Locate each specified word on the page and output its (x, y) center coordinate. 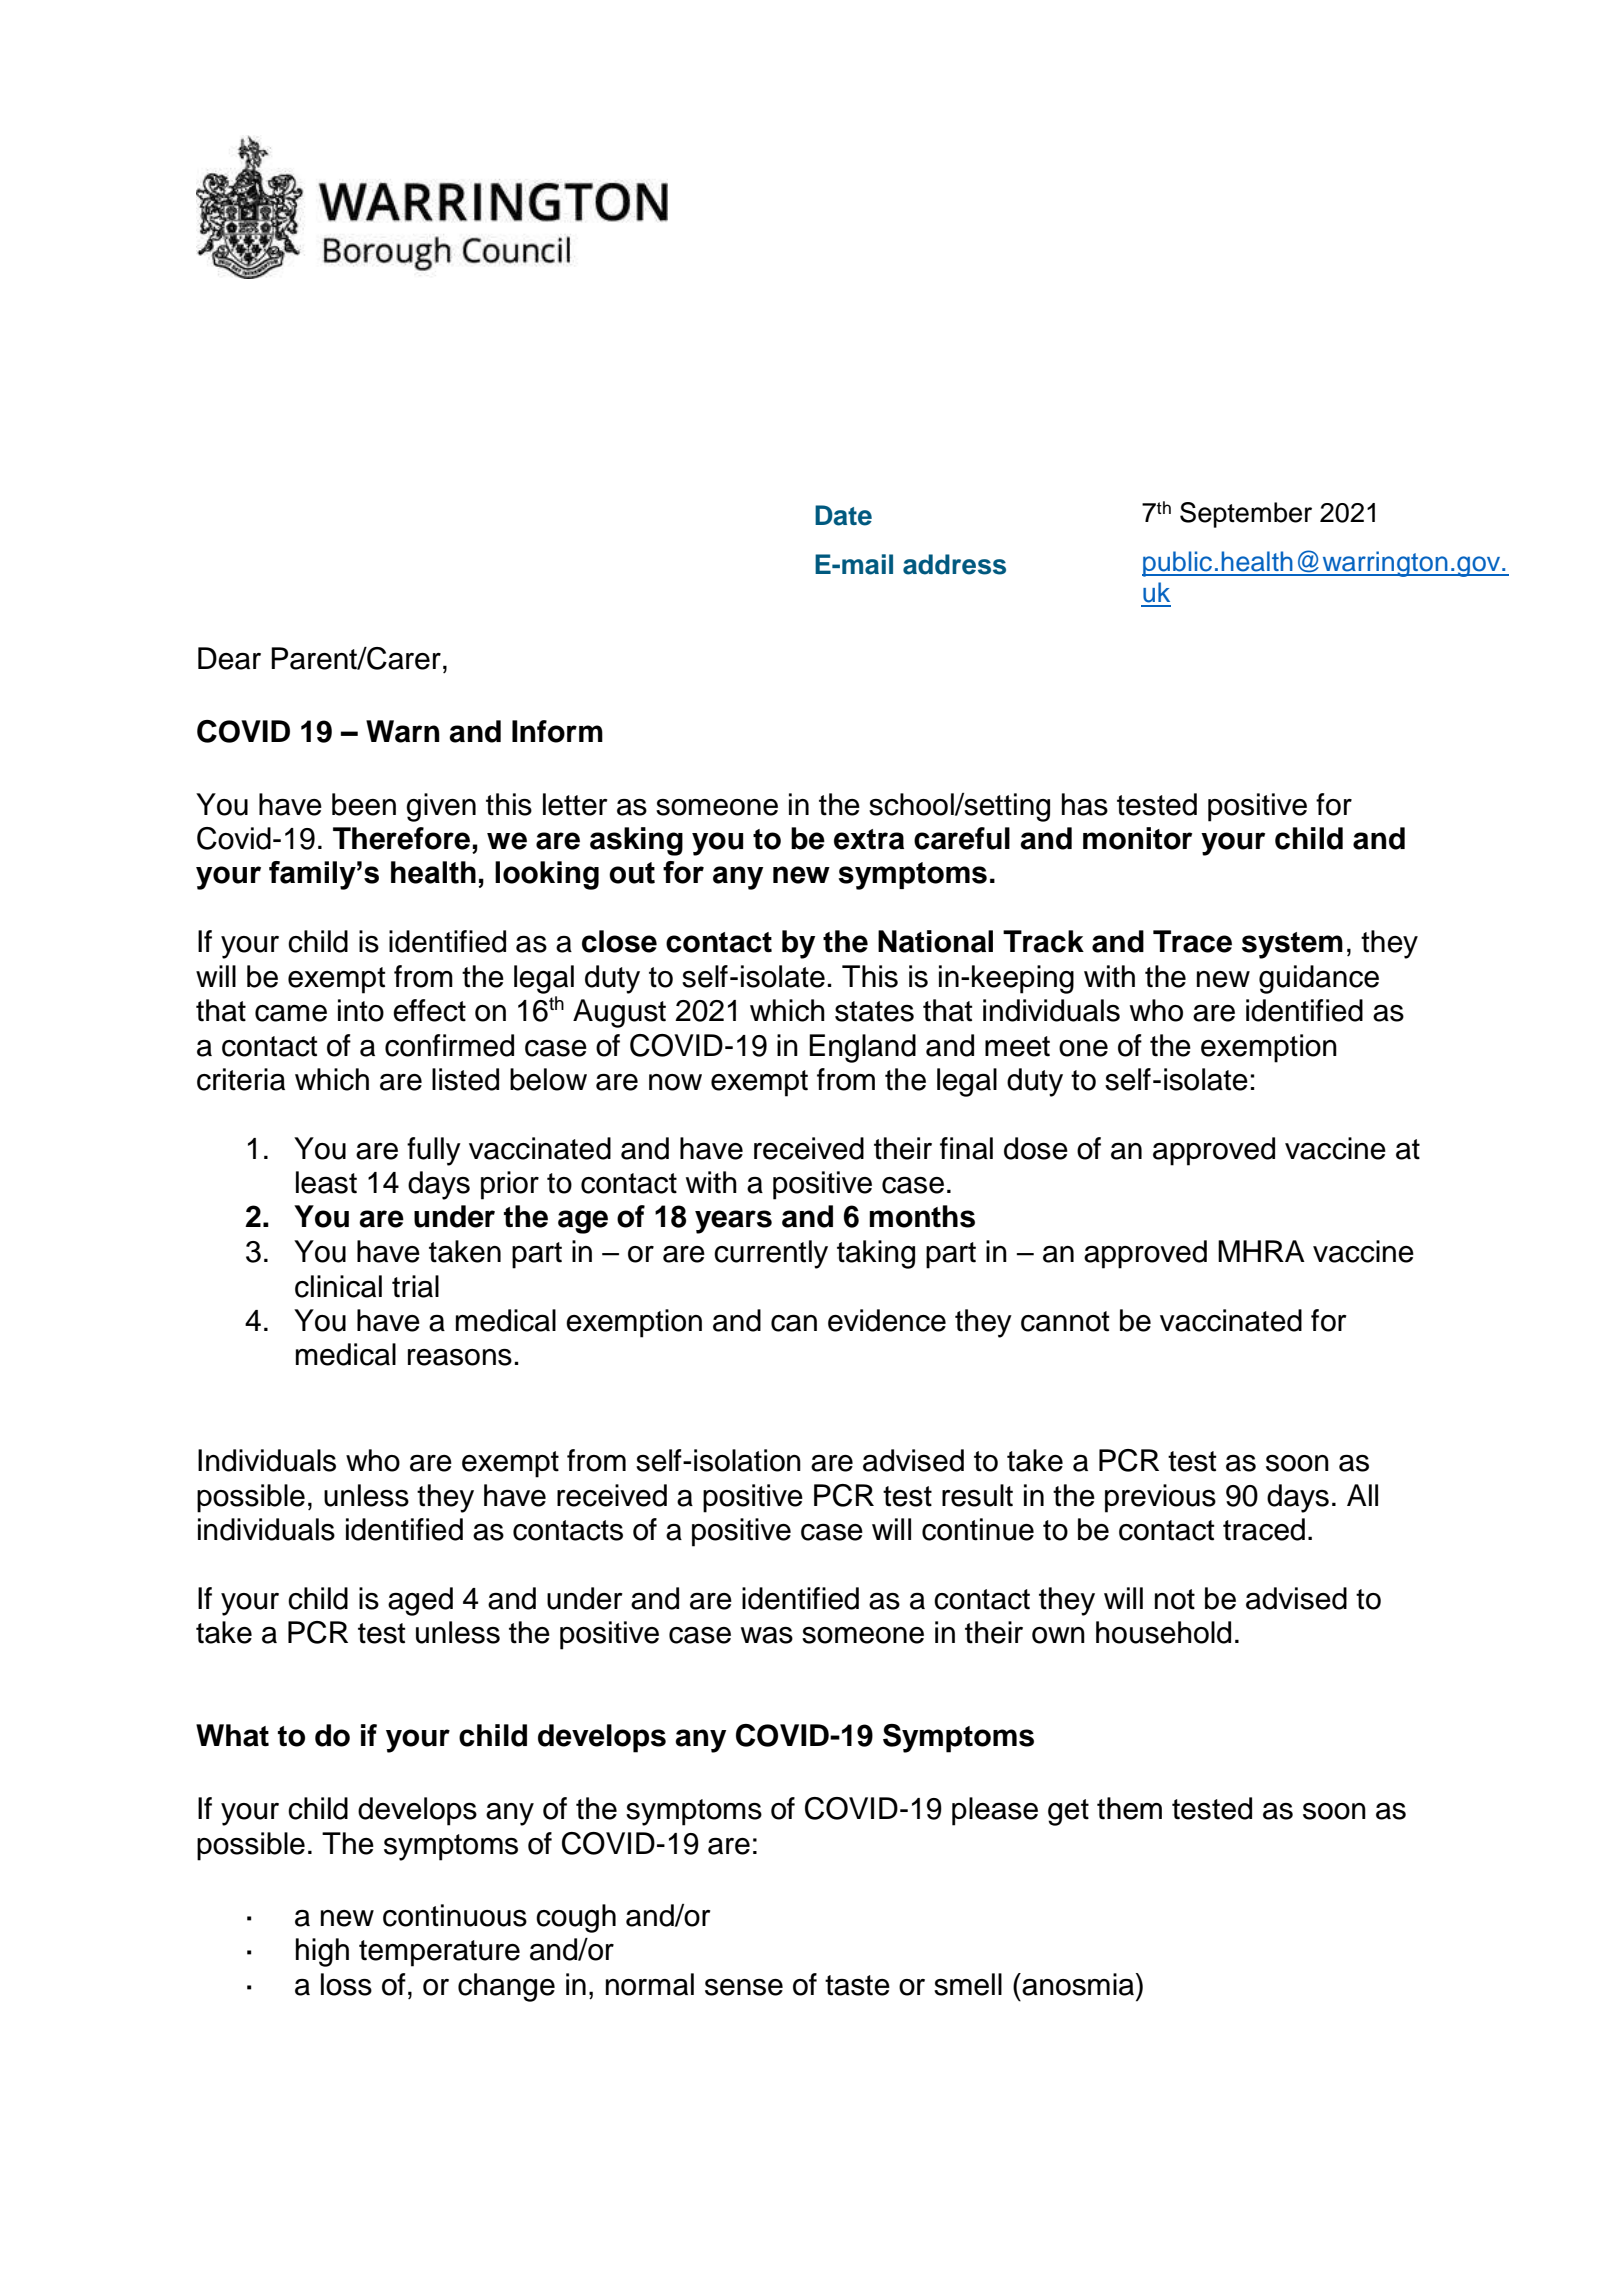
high (322, 1952)
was (767, 1635)
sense (744, 1987)
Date (843, 515)
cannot (1065, 1321)
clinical (338, 1286)
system (1292, 945)
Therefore (401, 838)
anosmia (1078, 1984)
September (1246, 515)
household (1163, 1632)
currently (771, 1254)
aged (420, 1601)
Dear (229, 658)
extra (869, 839)
